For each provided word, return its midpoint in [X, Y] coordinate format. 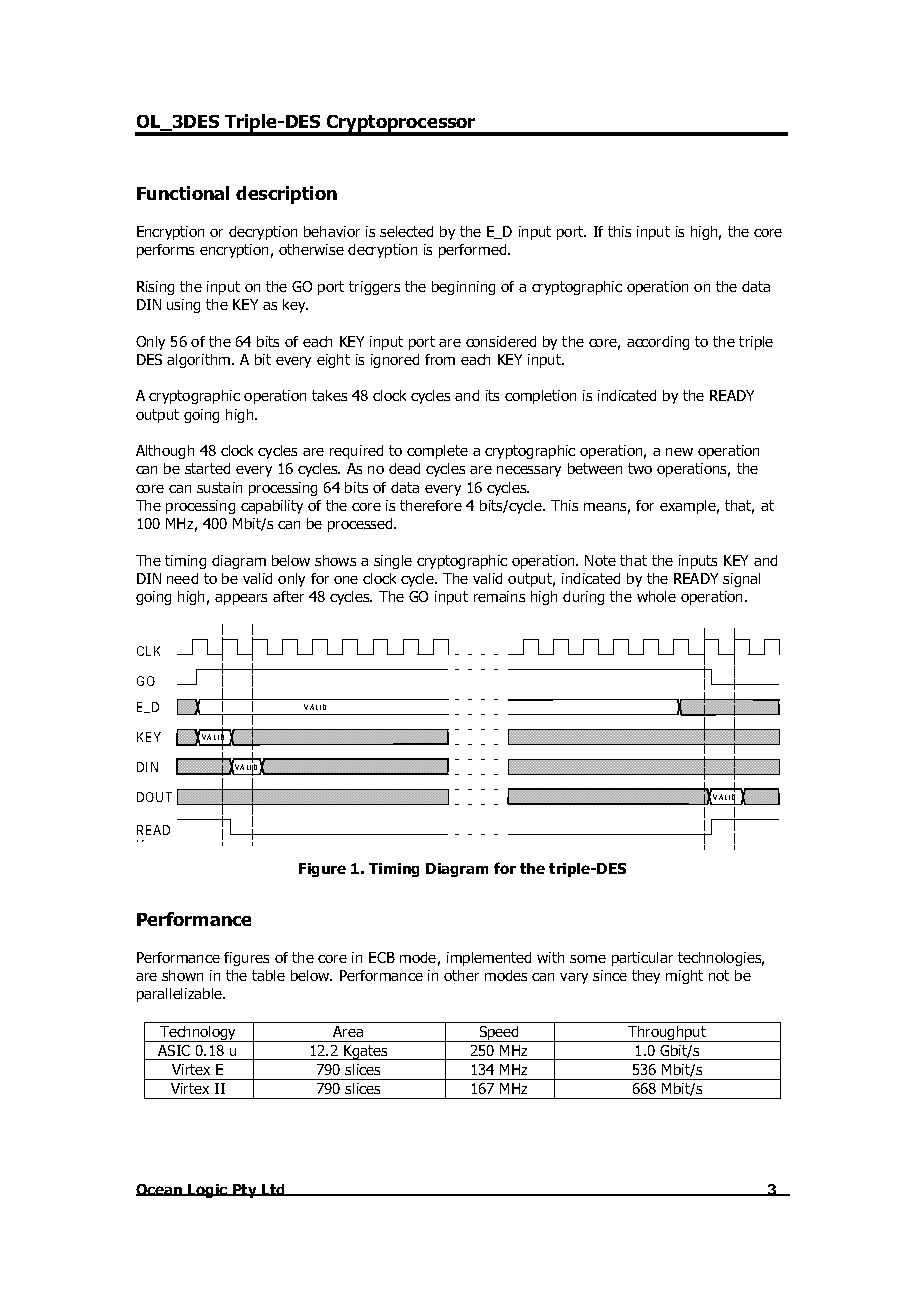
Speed [499, 1034]
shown [182, 975]
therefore [431, 505]
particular [642, 959]
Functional [183, 193]
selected [406, 231]
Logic [208, 1191]
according [658, 343]
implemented [489, 959]
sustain [219, 487]
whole [656, 596]
